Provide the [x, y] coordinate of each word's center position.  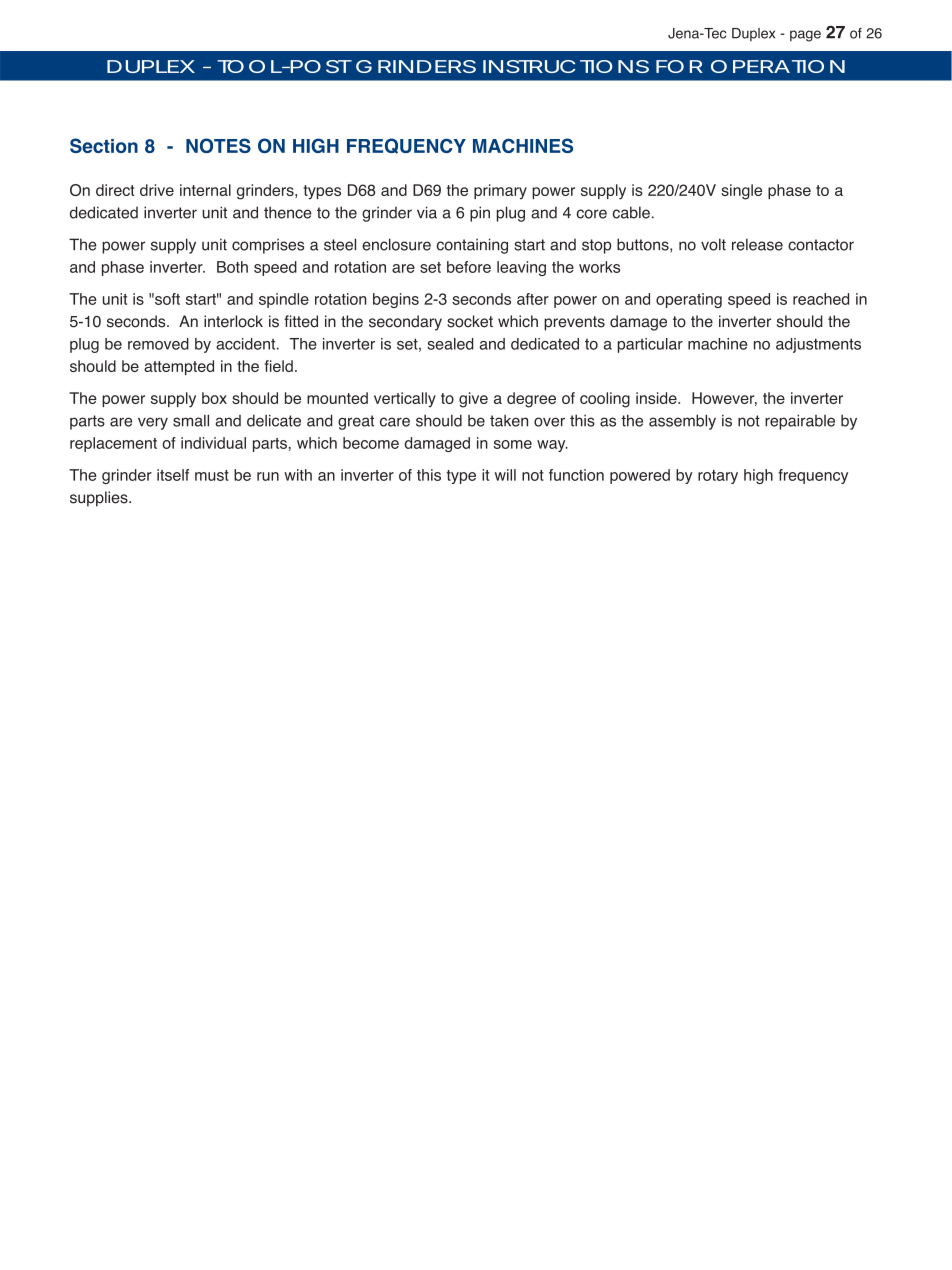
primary [500, 192]
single [741, 192]
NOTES [218, 145]
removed [158, 344]
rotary [718, 477]
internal [205, 190]
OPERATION [778, 66]
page [805, 36]
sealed [450, 344]
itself [173, 475]
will [505, 475]
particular [650, 345]
